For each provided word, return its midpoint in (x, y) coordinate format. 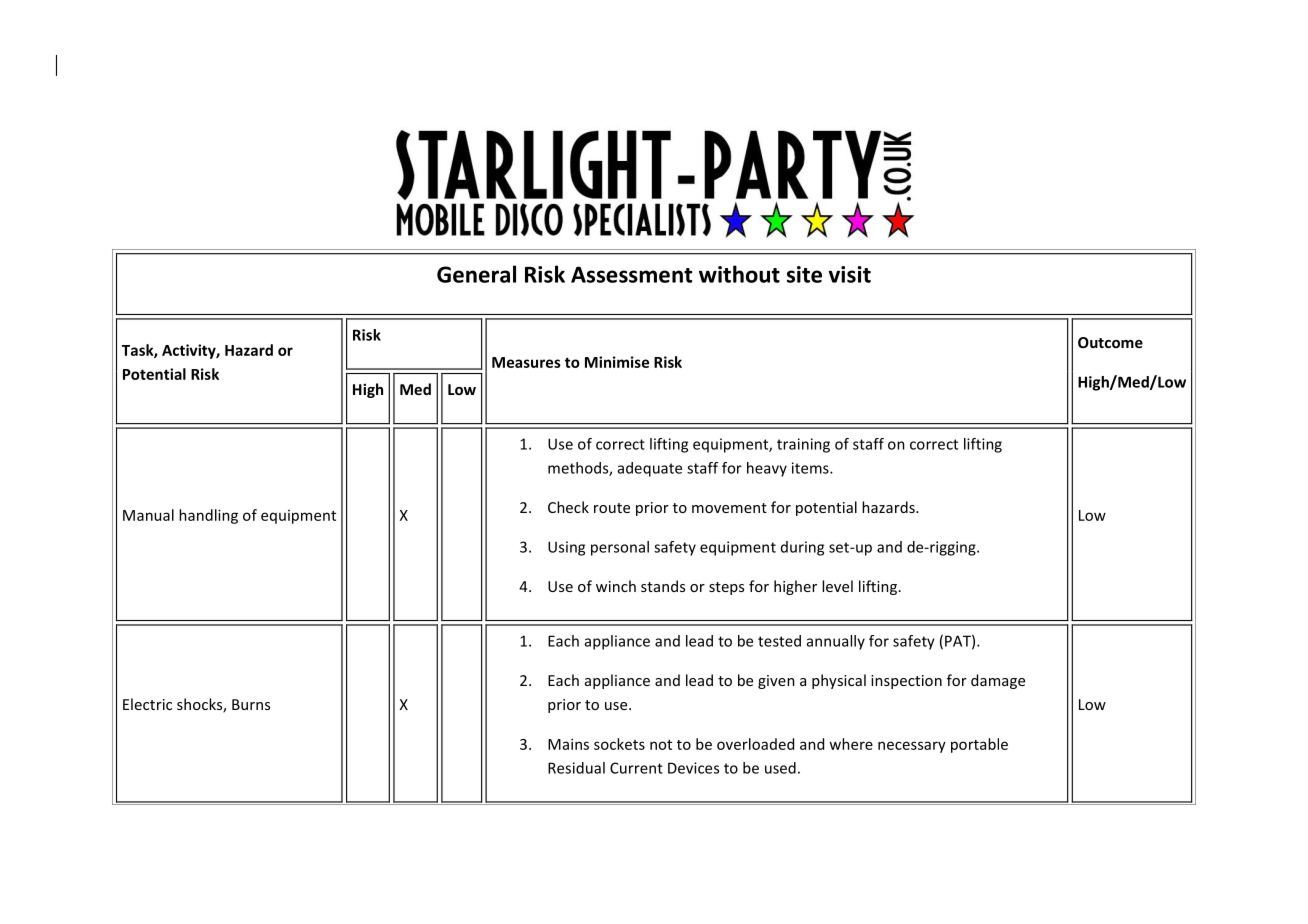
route (612, 508)
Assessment (631, 274)
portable (979, 745)
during (802, 548)
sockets (619, 744)
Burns (251, 704)
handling (208, 516)
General (476, 274)
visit (850, 274)
